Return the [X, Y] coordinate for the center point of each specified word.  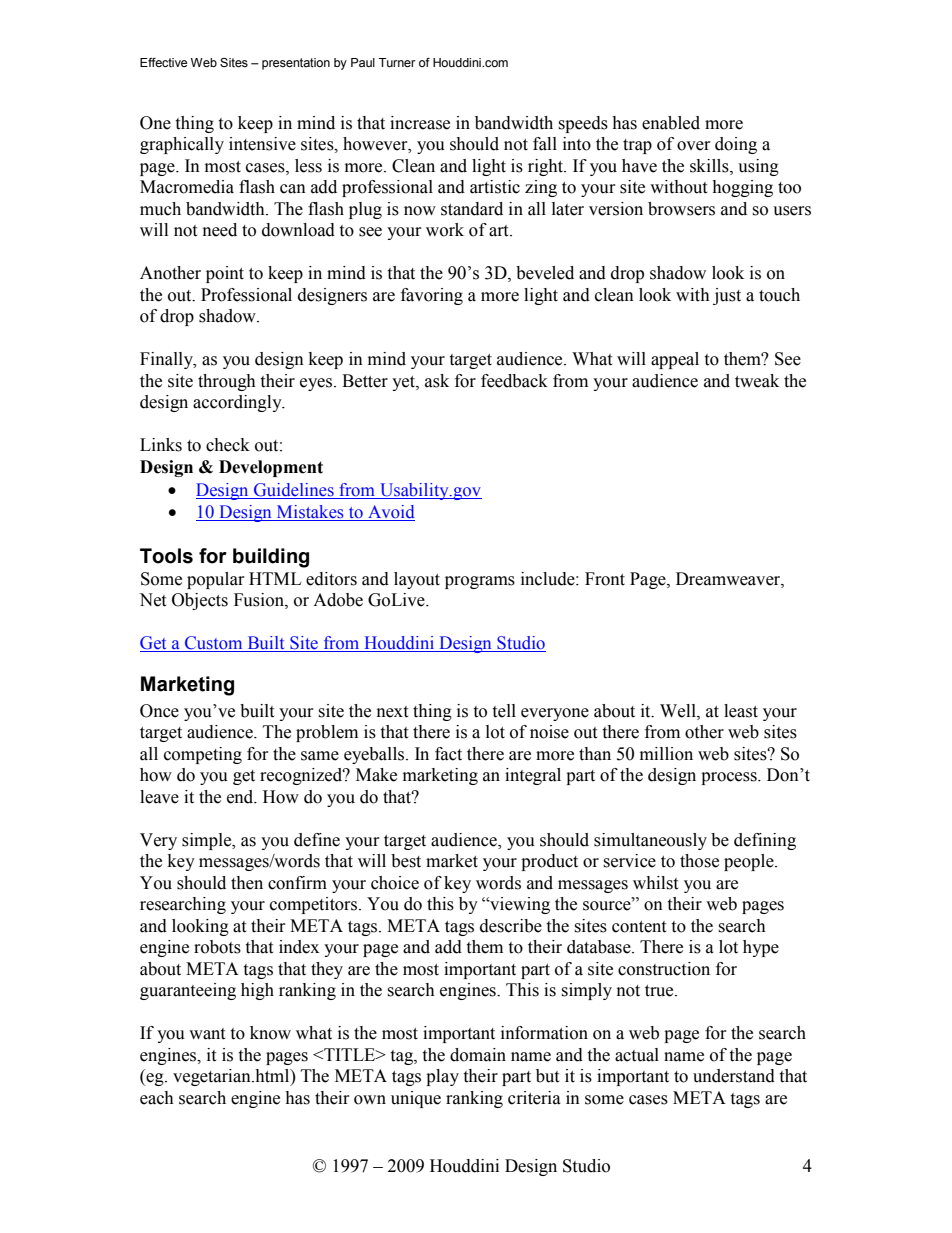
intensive [262, 144]
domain [478, 1055]
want [207, 1034]
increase [420, 123]
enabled [671, 123]
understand [734, 1076]
